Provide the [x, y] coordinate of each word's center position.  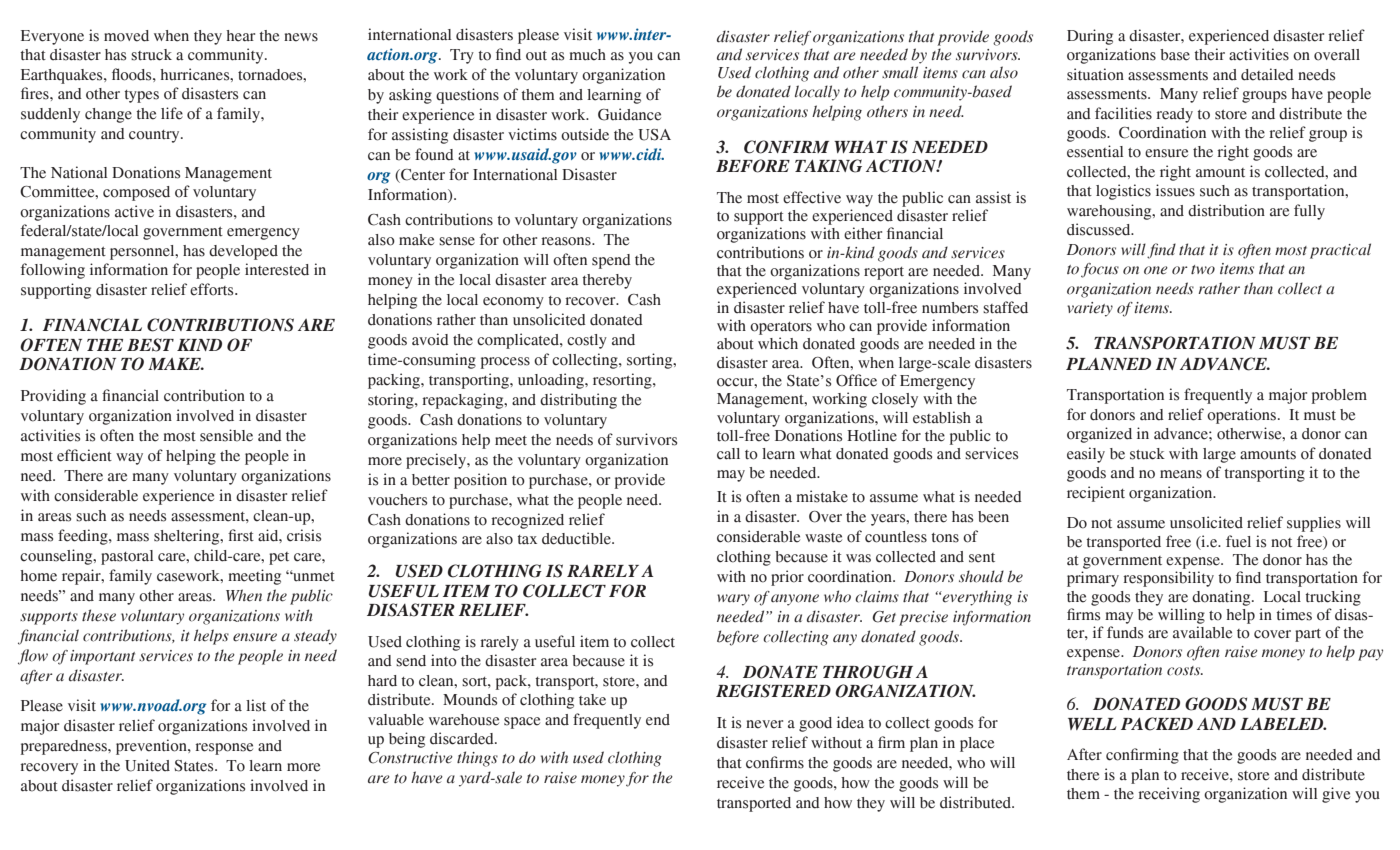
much [587, 55]
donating [1222, 598]
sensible [226, 435]
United [147, 765]
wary [733, 600]
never [764, 724]
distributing [578, 401]
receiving [1169, 795]
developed [243, 252]
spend [611, 261]
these [99, 615]
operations [1243, 416]
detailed [1267, 74]
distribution [1226, 210]
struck [151, 55]
